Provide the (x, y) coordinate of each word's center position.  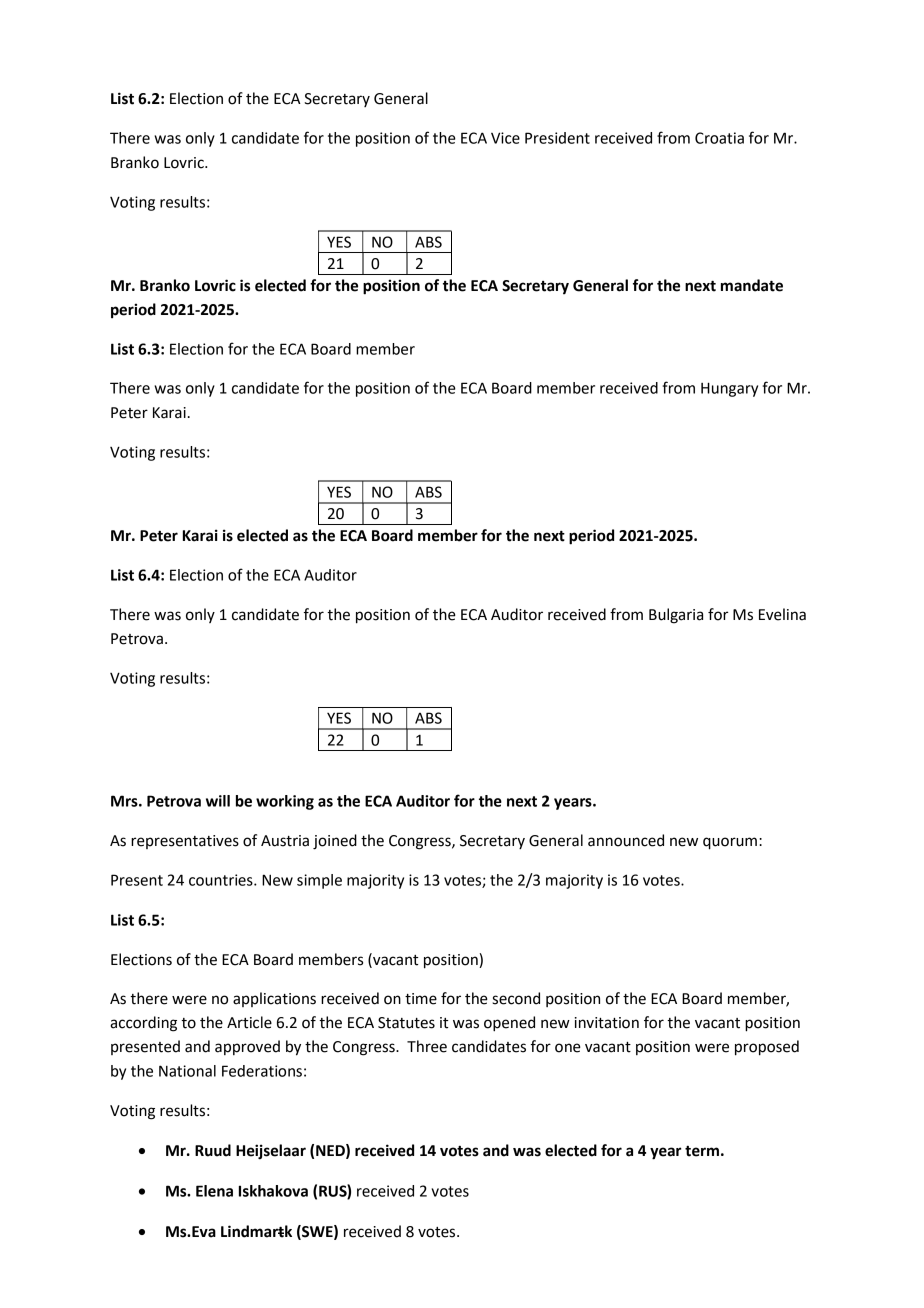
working (285, 802)
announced (626, 840)
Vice (505, 138)
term (702, 1151)
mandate (752, 285)
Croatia (719, 138)
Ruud (213, 1150)
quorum (730, 843)
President (557, 138)
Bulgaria (676, 616)
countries (222, 880)
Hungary (729, 389)
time (421, 999)
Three (427, 1046)
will (218, 801)
